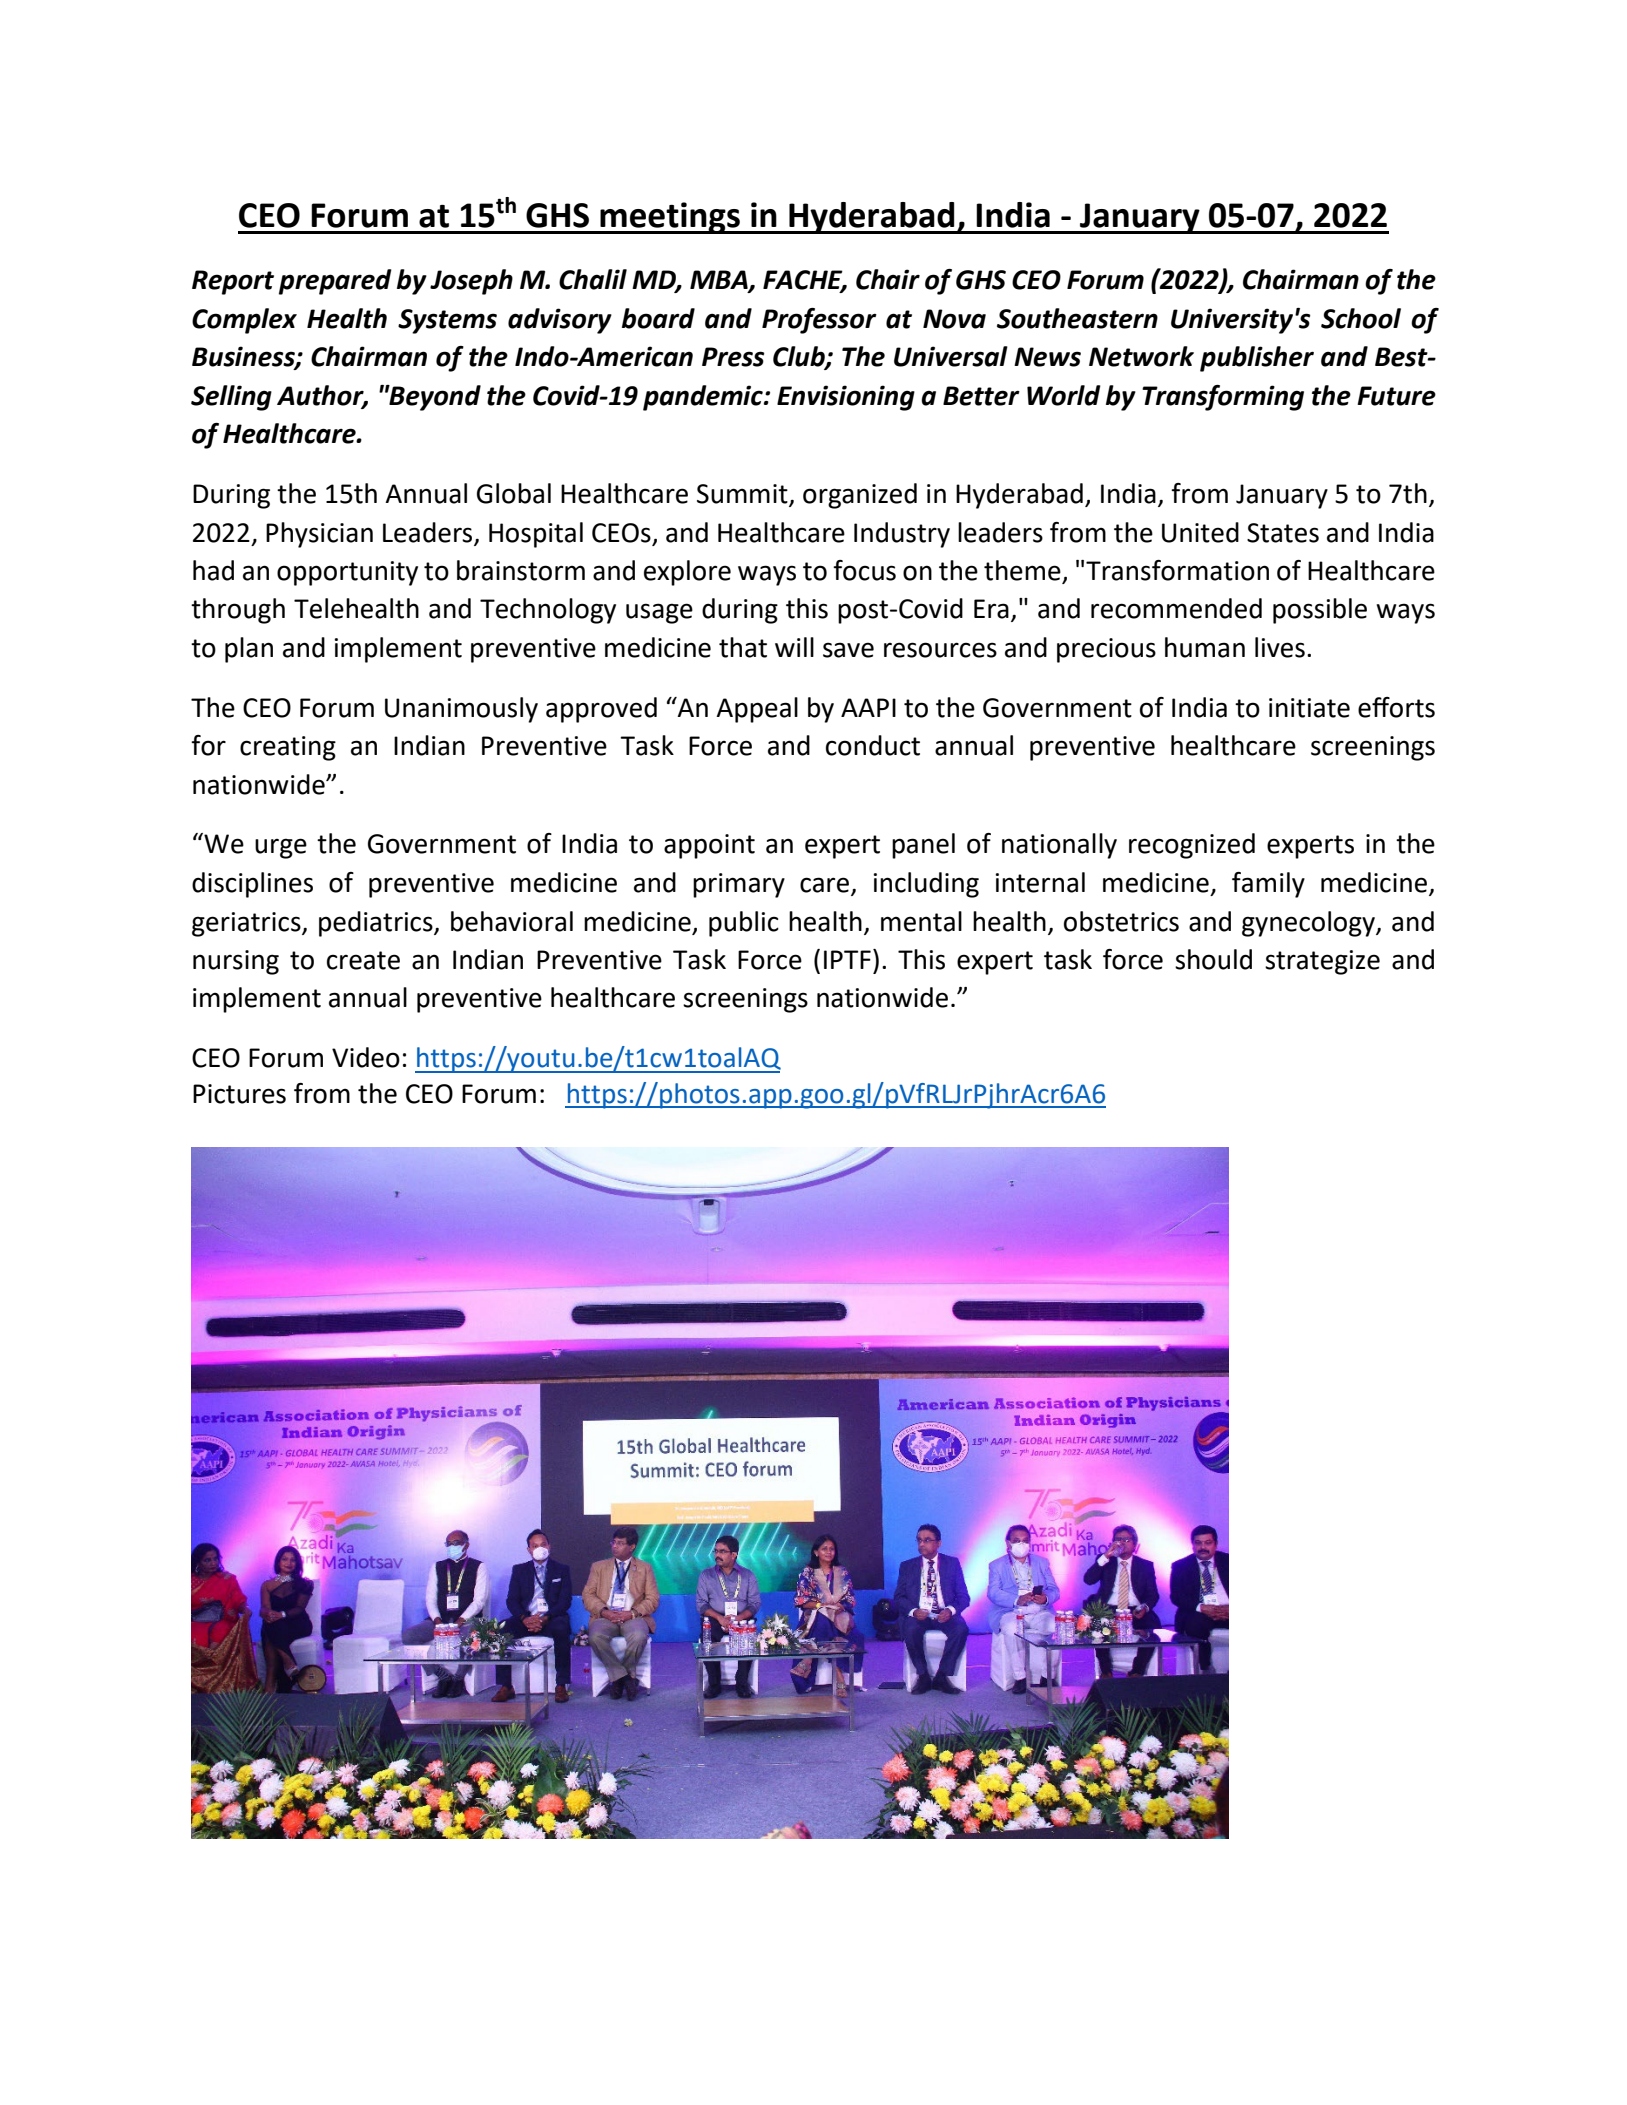  Describe the element at coordinates (281, 848) in the screenshot. I see `urge` at that location.
